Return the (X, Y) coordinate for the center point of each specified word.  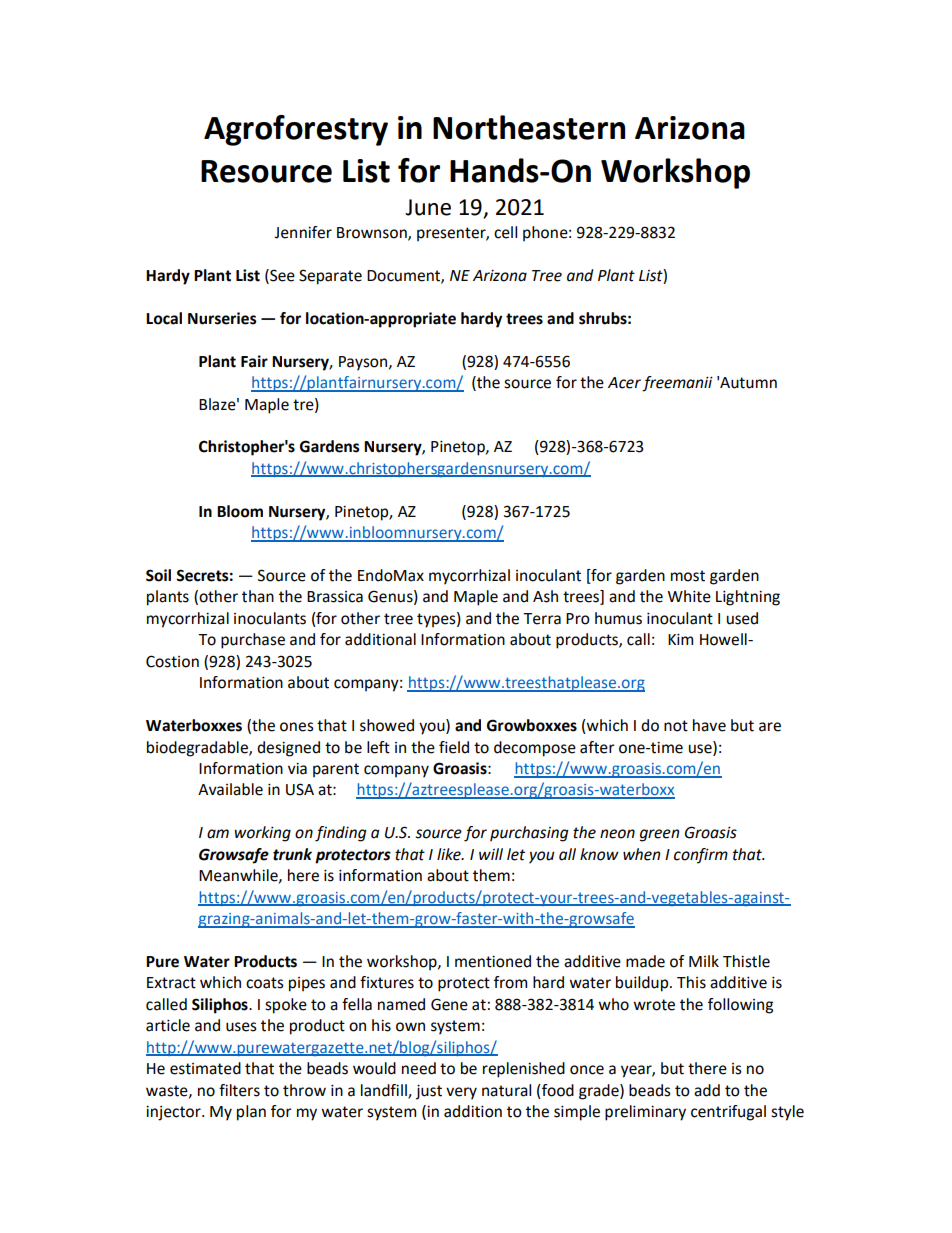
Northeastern (529, 127)
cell (505, 232)
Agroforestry (296, 130)
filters (239, 1090)
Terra (542, 619)
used (742, 618)
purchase (253, 641)
